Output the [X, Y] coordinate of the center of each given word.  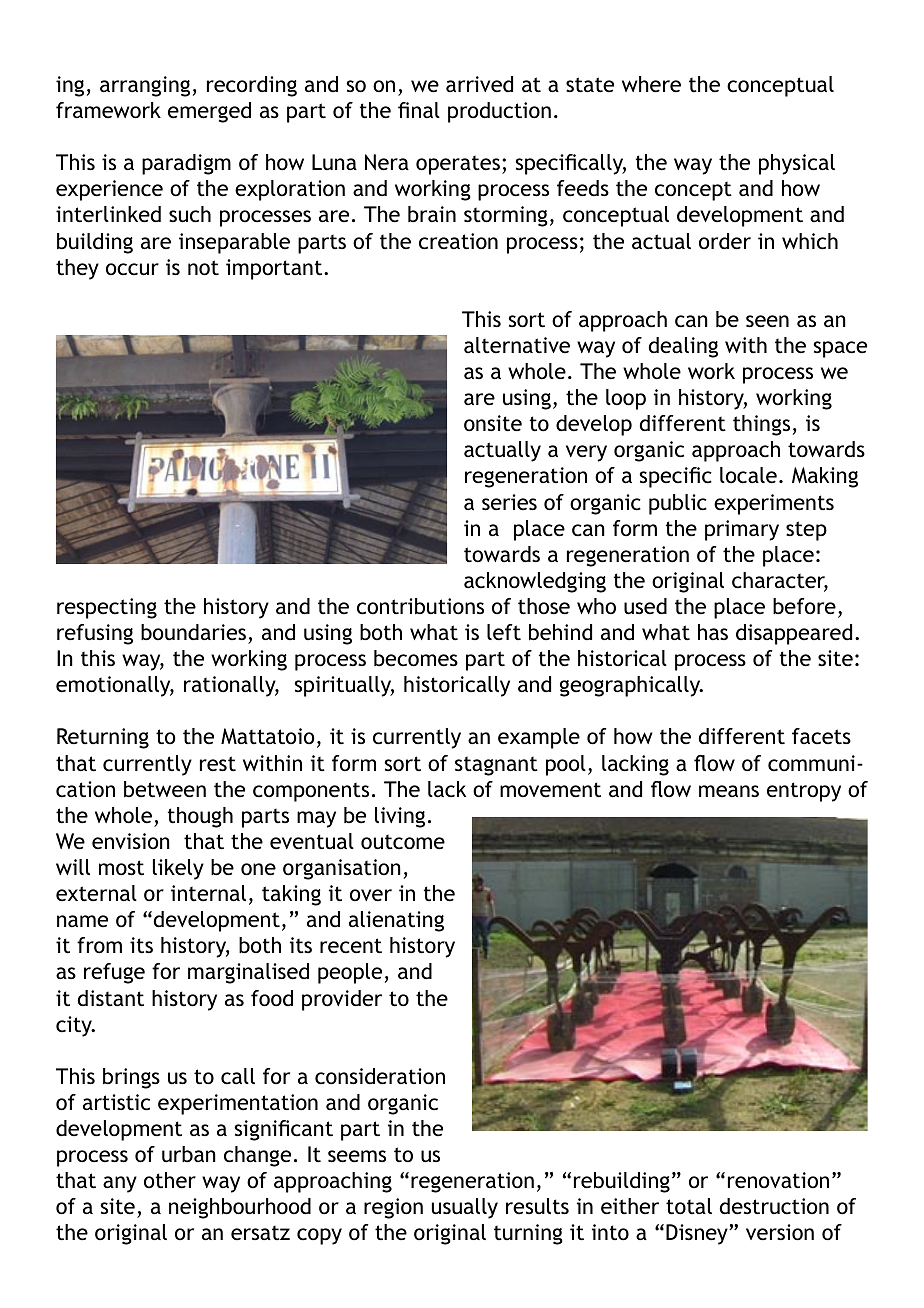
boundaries [193, 632]
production [499, 112]
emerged [209, 112]
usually [465, 1208]
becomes [416, 658]
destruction [774, 1206]
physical [797, 164]
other [170, 1180]
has [713, 632]
